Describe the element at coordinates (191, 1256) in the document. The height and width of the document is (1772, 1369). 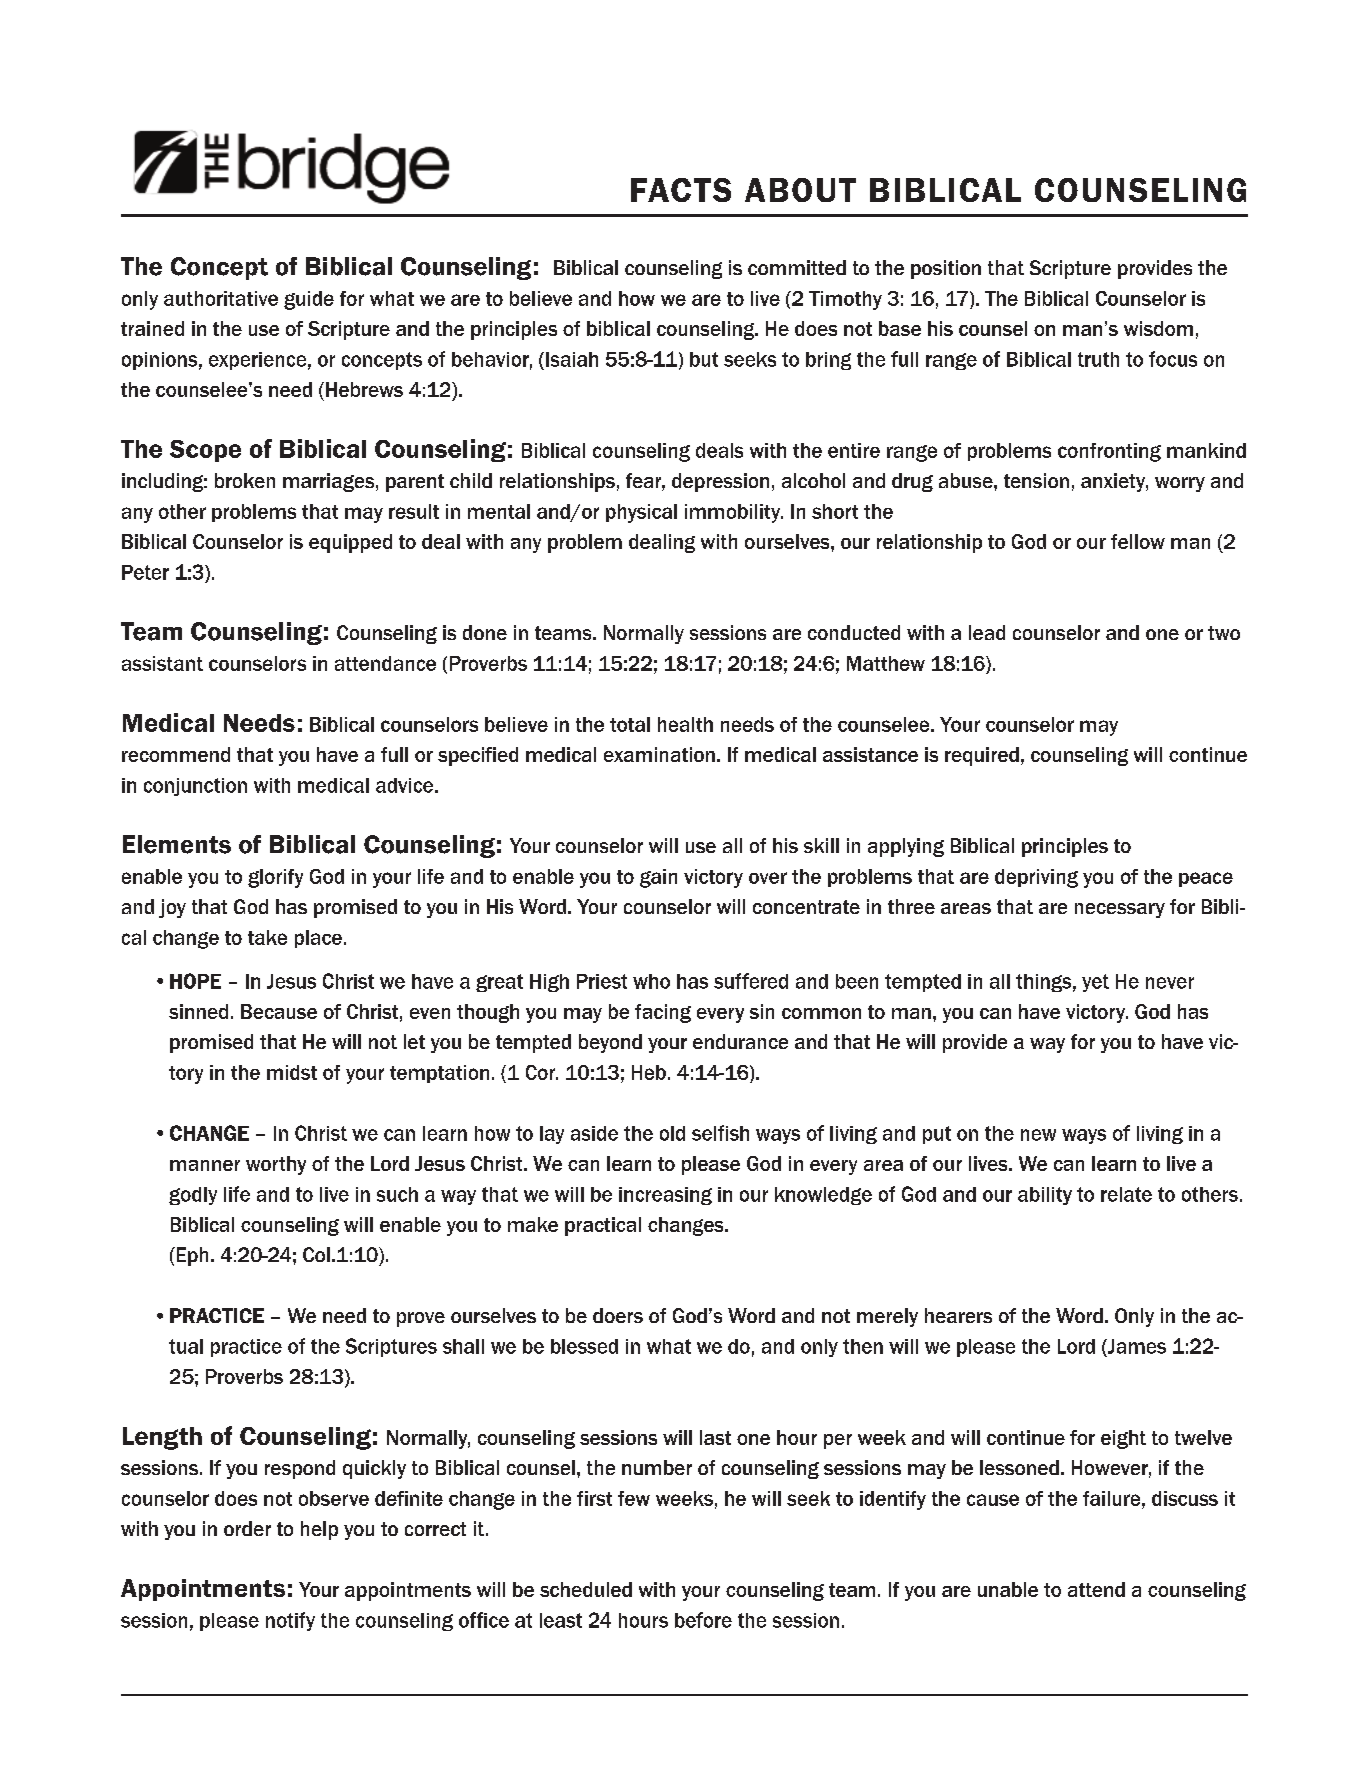
I see `Eph` at that location.
